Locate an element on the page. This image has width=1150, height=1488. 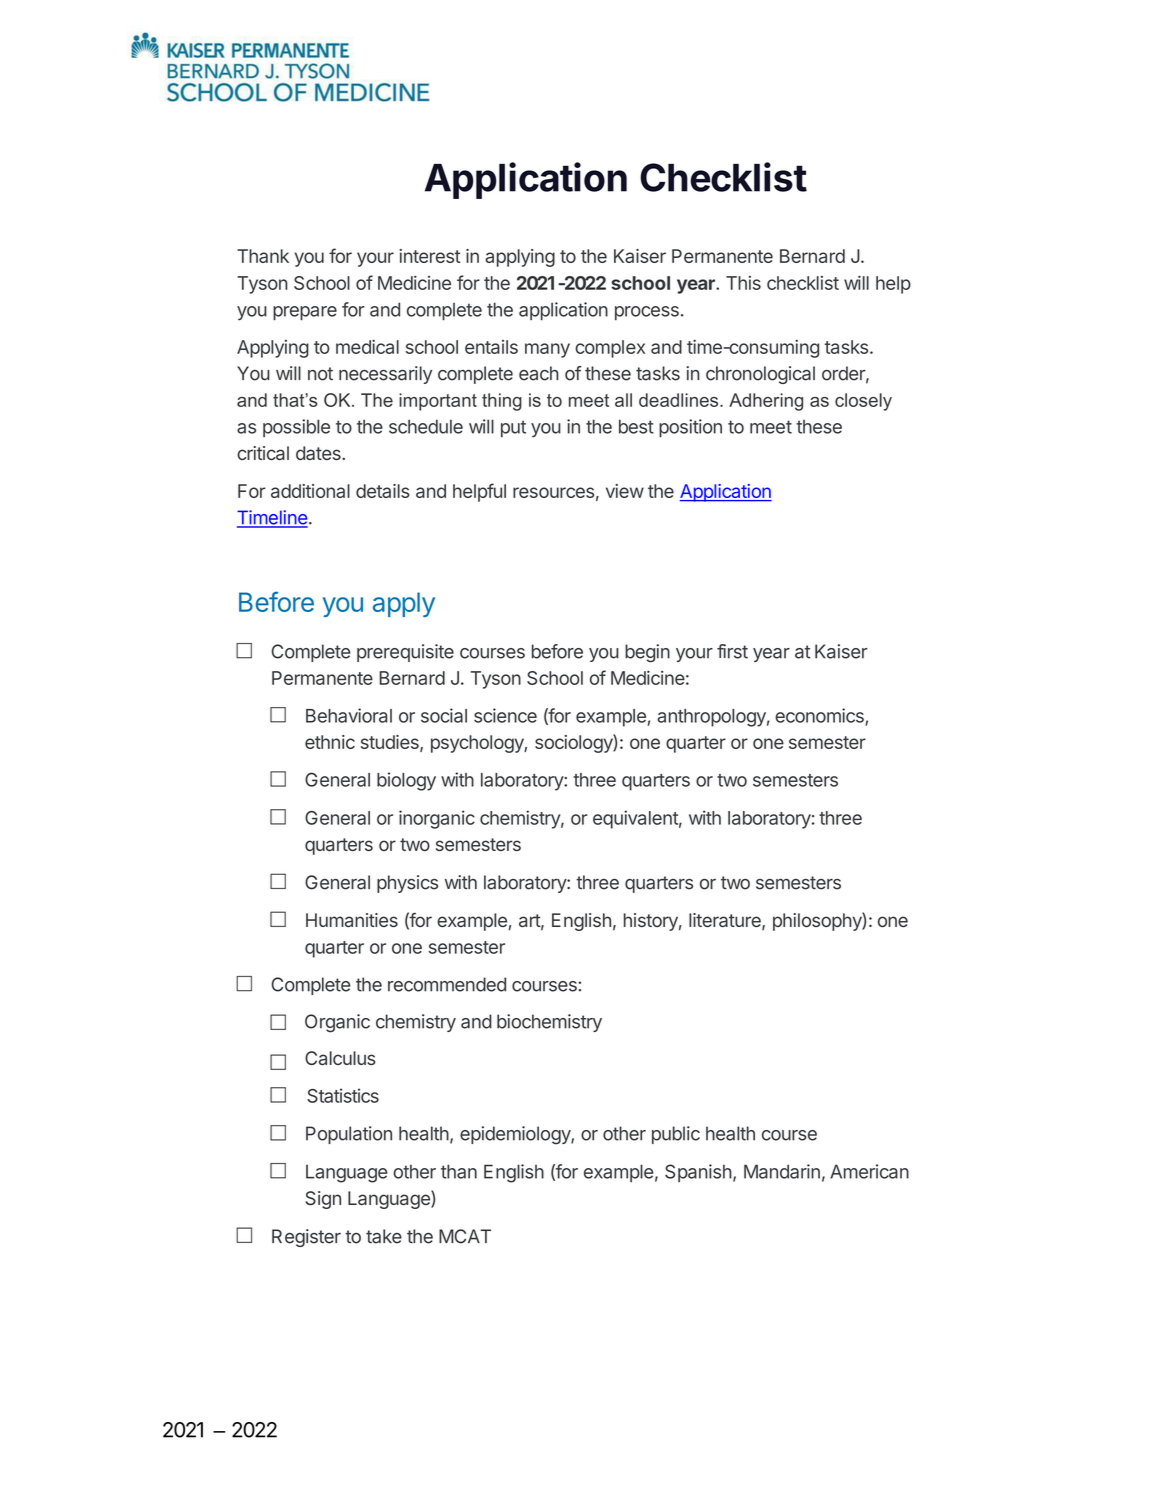
Humanities is located at coordinates (352, 920).
